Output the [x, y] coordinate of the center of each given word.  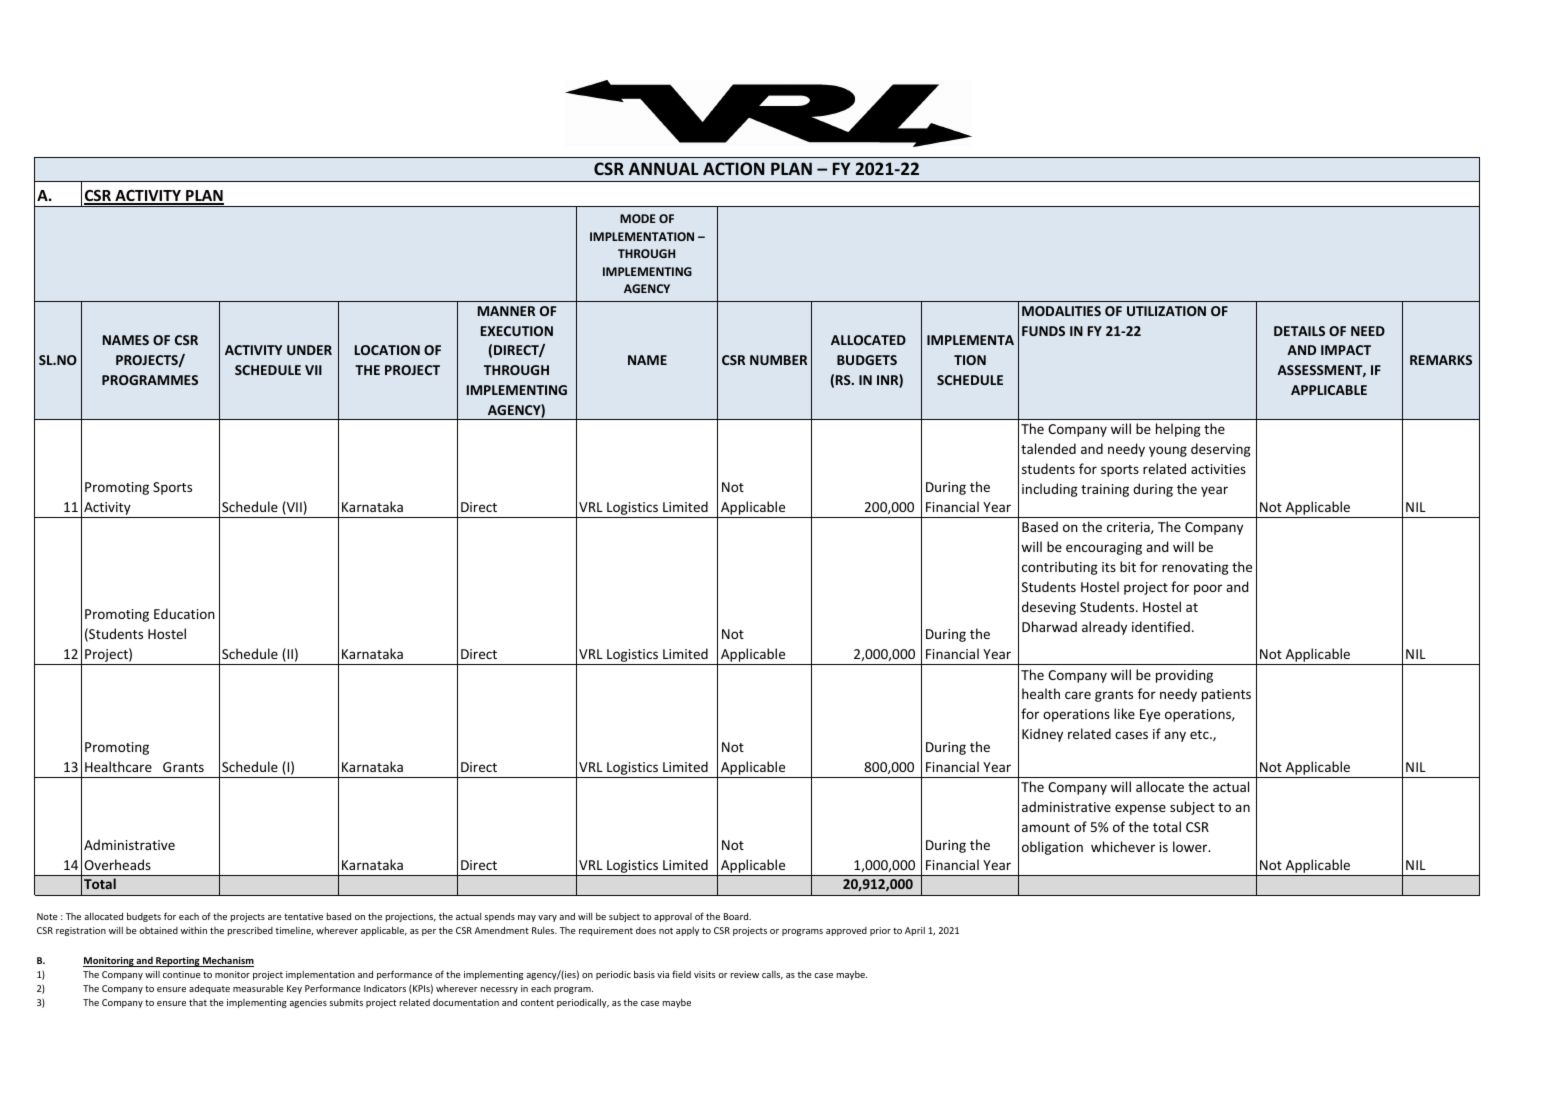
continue [182, 974]
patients [1226, 695]
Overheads [117, 864]
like [1124, 713]
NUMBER [778, 360]
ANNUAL [664, 168]
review [745, 974]
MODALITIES [1061, 311]
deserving [1221, 450]
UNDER [309, 350]
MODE [638, 218]
